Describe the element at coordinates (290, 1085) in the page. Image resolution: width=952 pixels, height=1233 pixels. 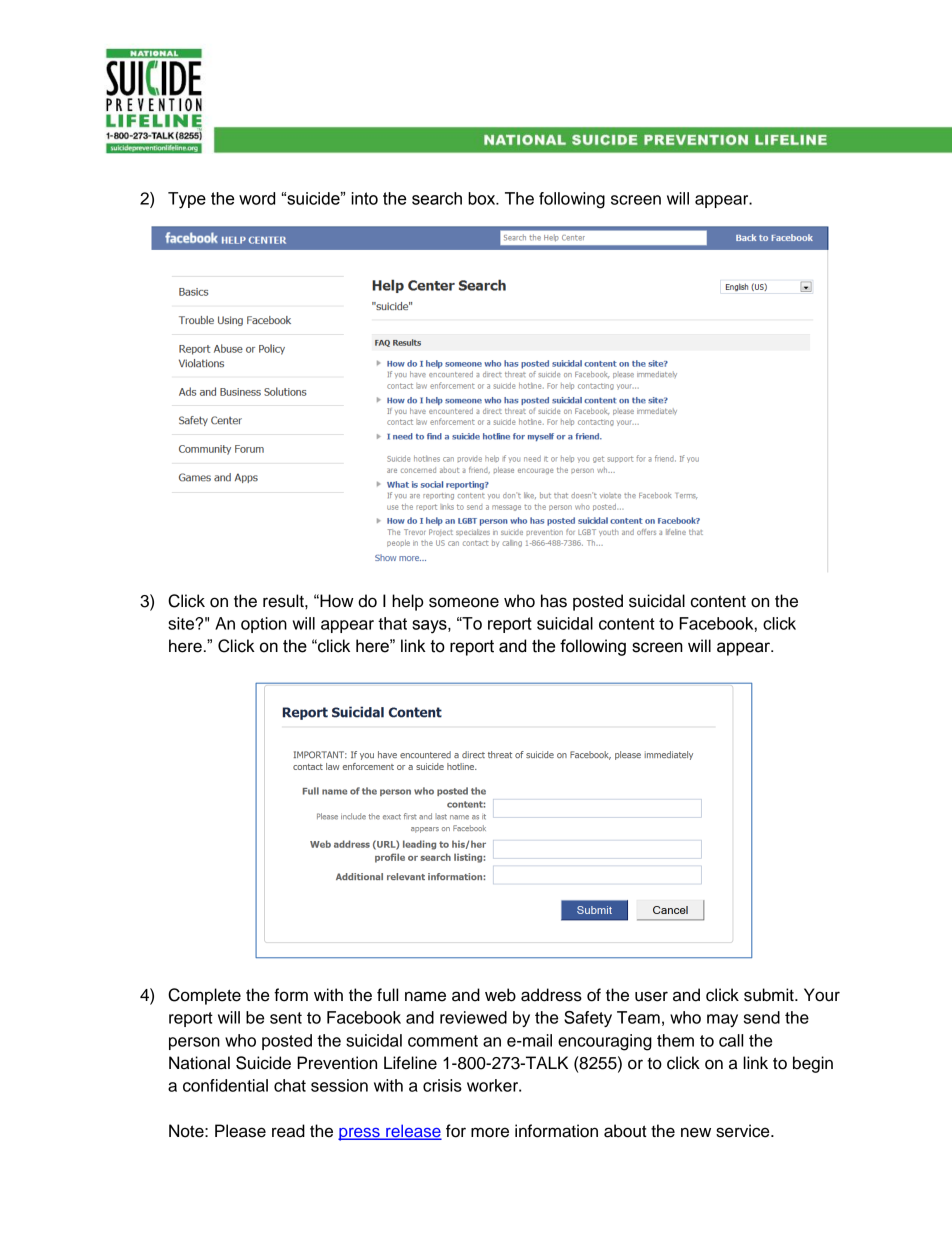
I see `chat` at that location.
